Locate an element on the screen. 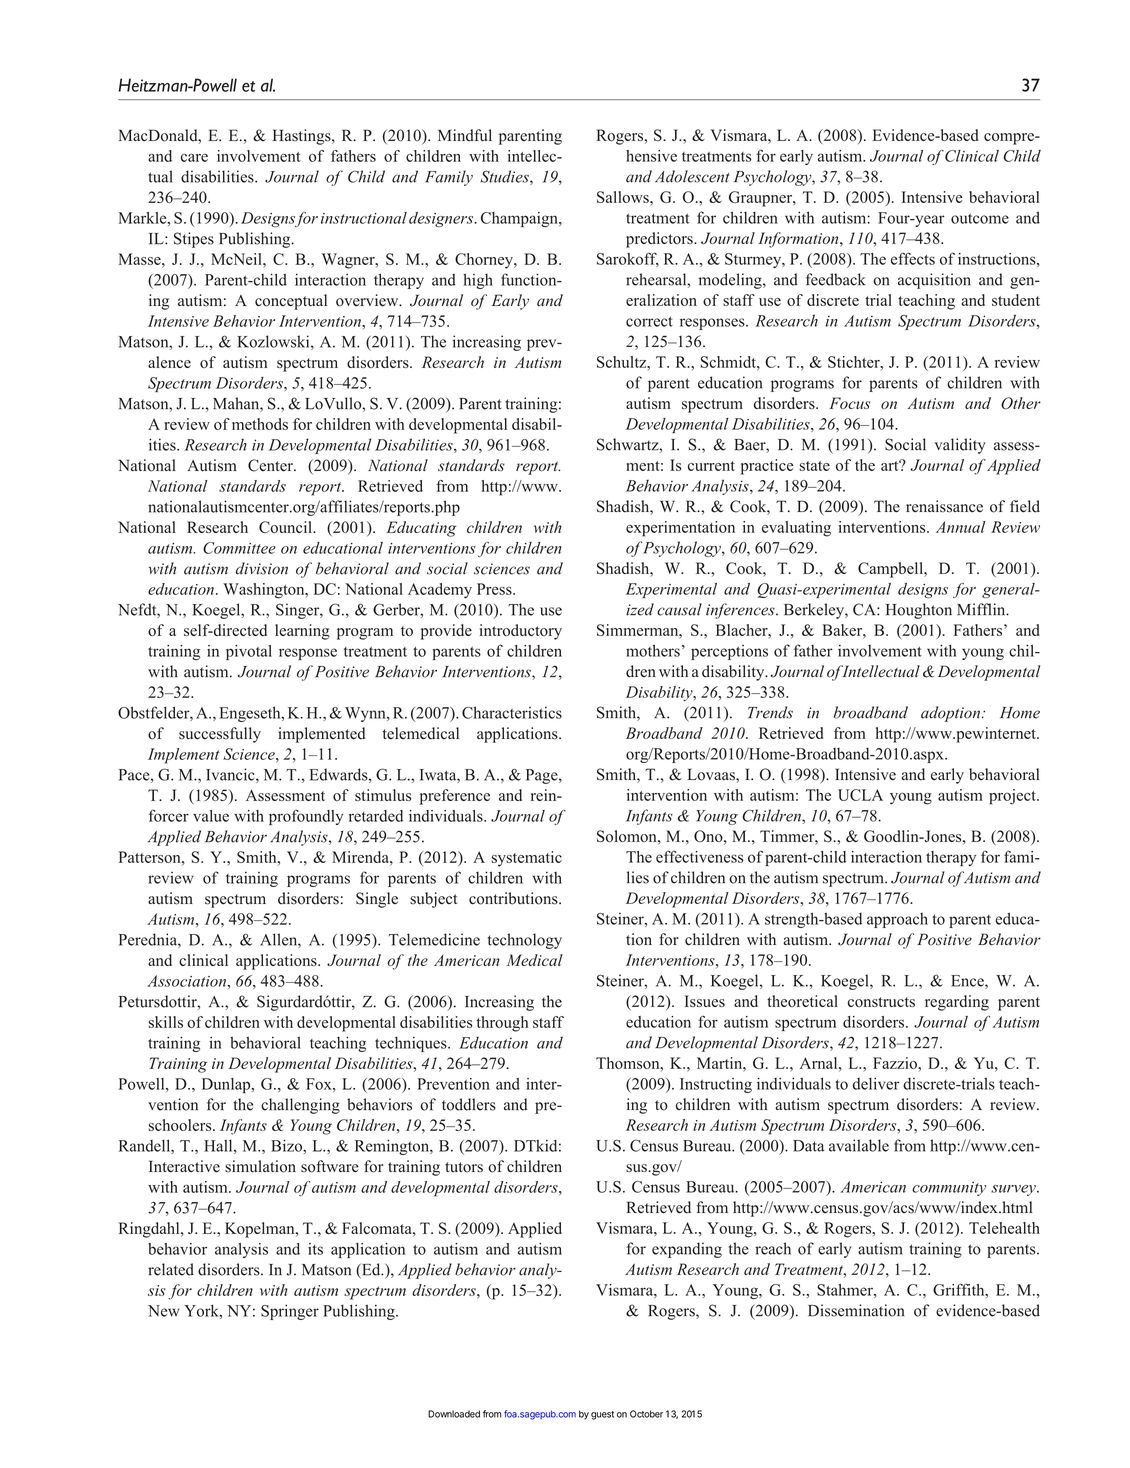 The height and width of the screenshot is (1468, 1130). guest is located at coordinates (602, 1415).
